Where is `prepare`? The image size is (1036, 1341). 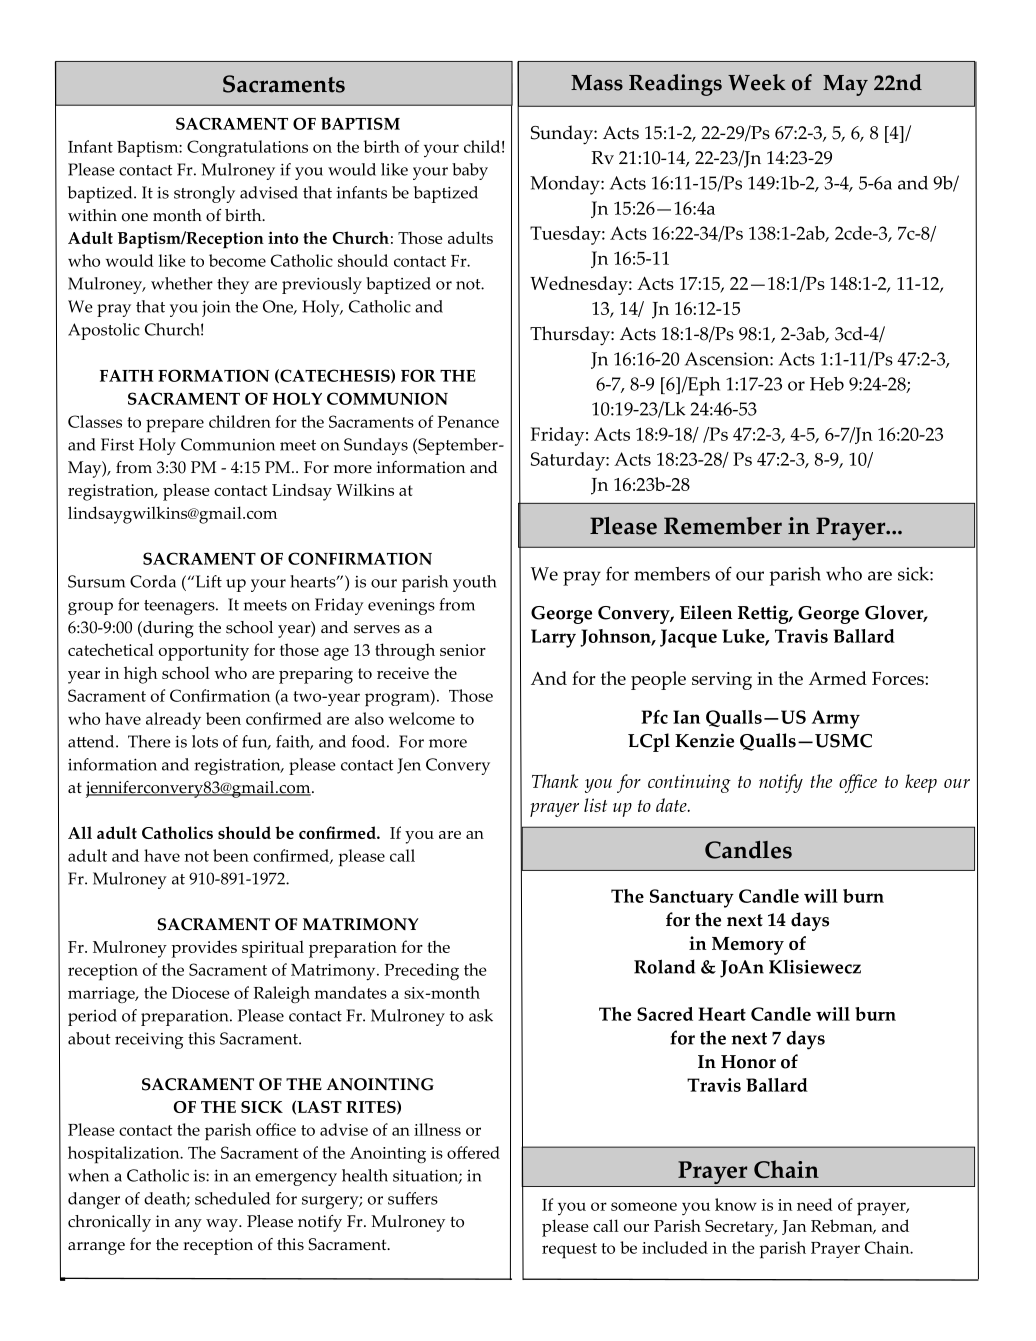 prepare is located at coordinates (175, 426).
